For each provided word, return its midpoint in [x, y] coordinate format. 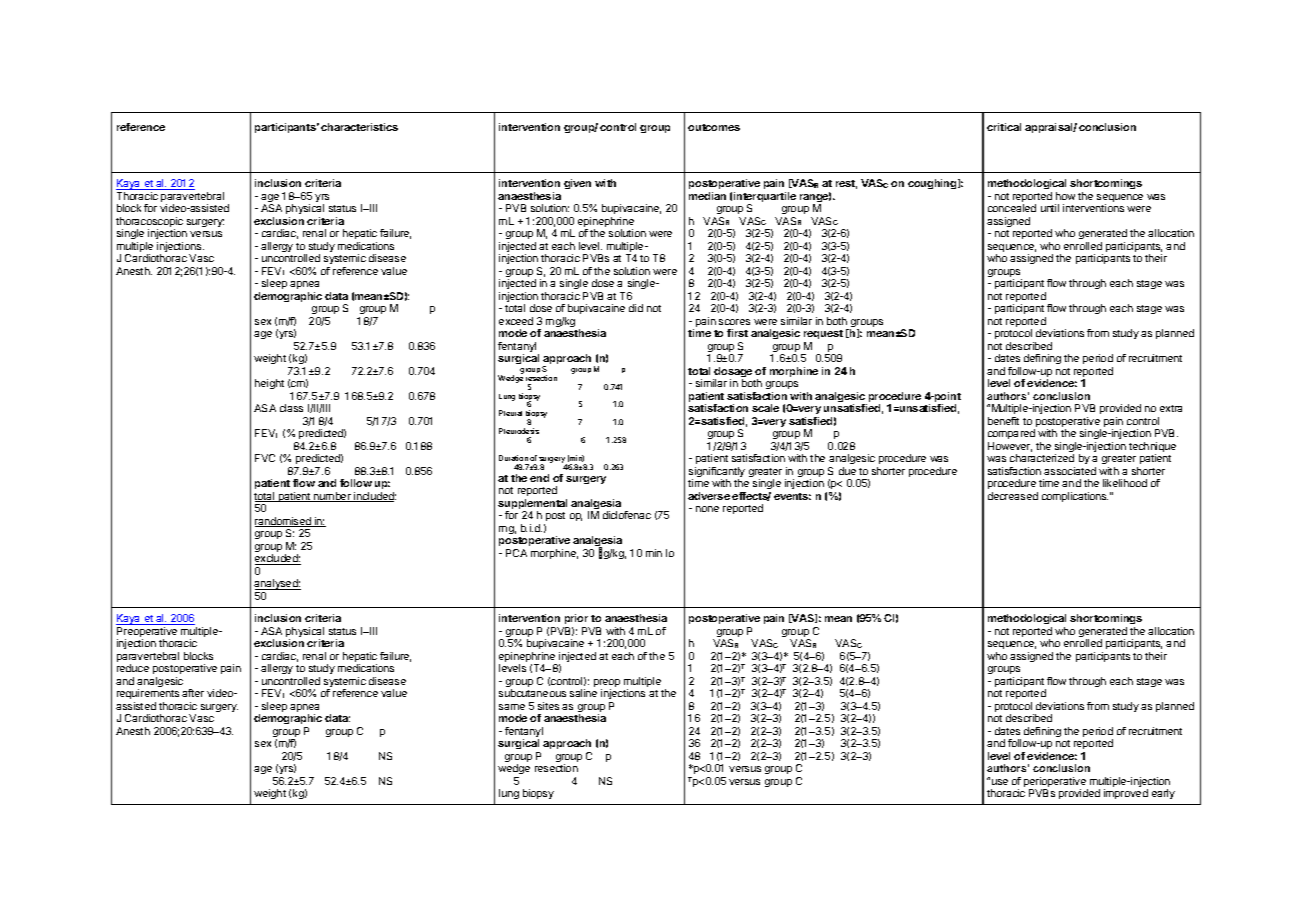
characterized [1042, 458]
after [193, 693]
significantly [717, 473]
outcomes [714, 127]
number [332, 497]
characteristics [359, 127]
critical [1004, 127]
